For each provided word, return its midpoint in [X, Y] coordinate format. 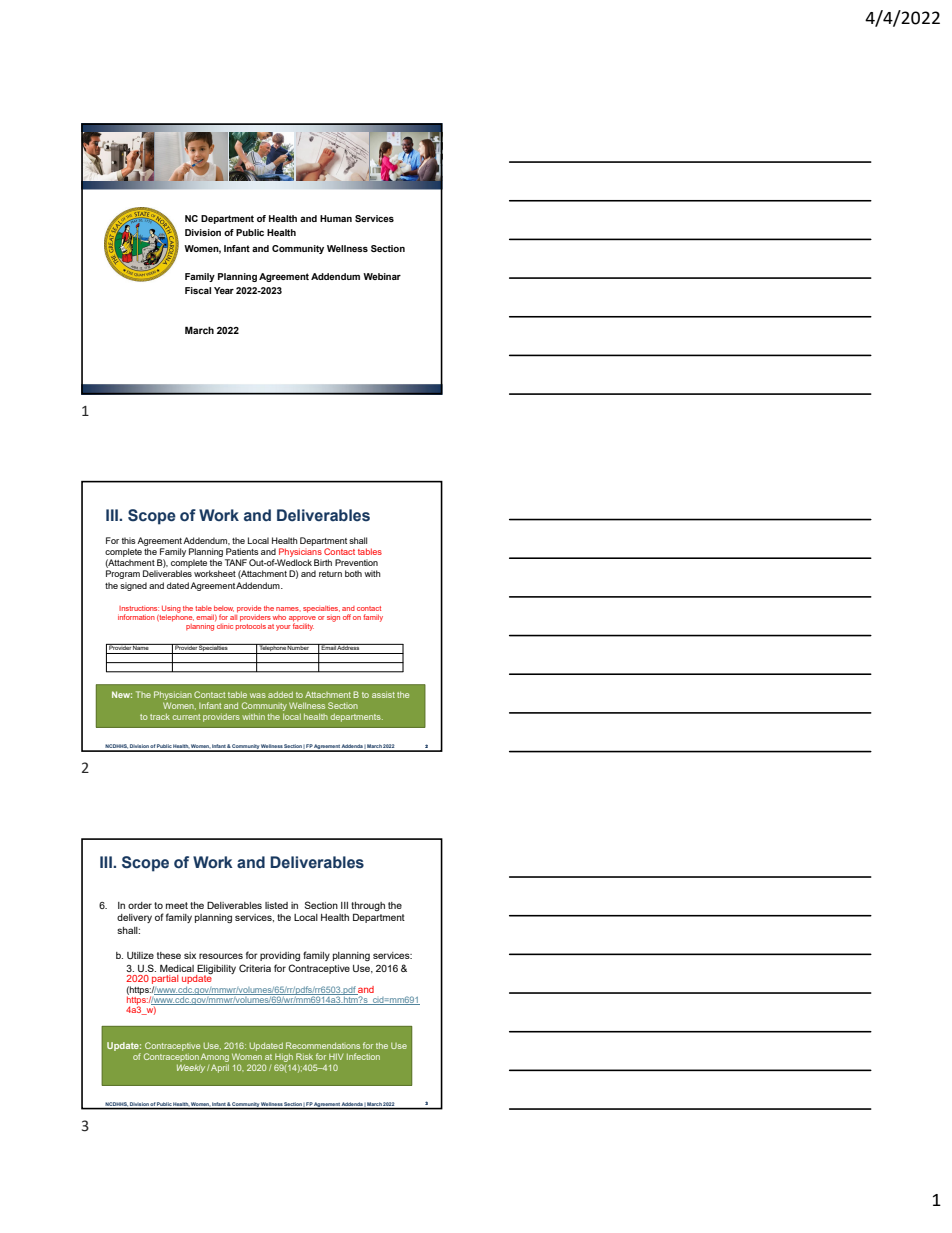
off [347, 617]
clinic [225, 626]
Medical [177, 968]
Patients [242, 551]
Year [224, 290]
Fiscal [198, 290]
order [140, 905]
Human [336, 218]
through [368, 908]
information [136, 617]
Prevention [356, 562]
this [129, 540]
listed [276, 905]
